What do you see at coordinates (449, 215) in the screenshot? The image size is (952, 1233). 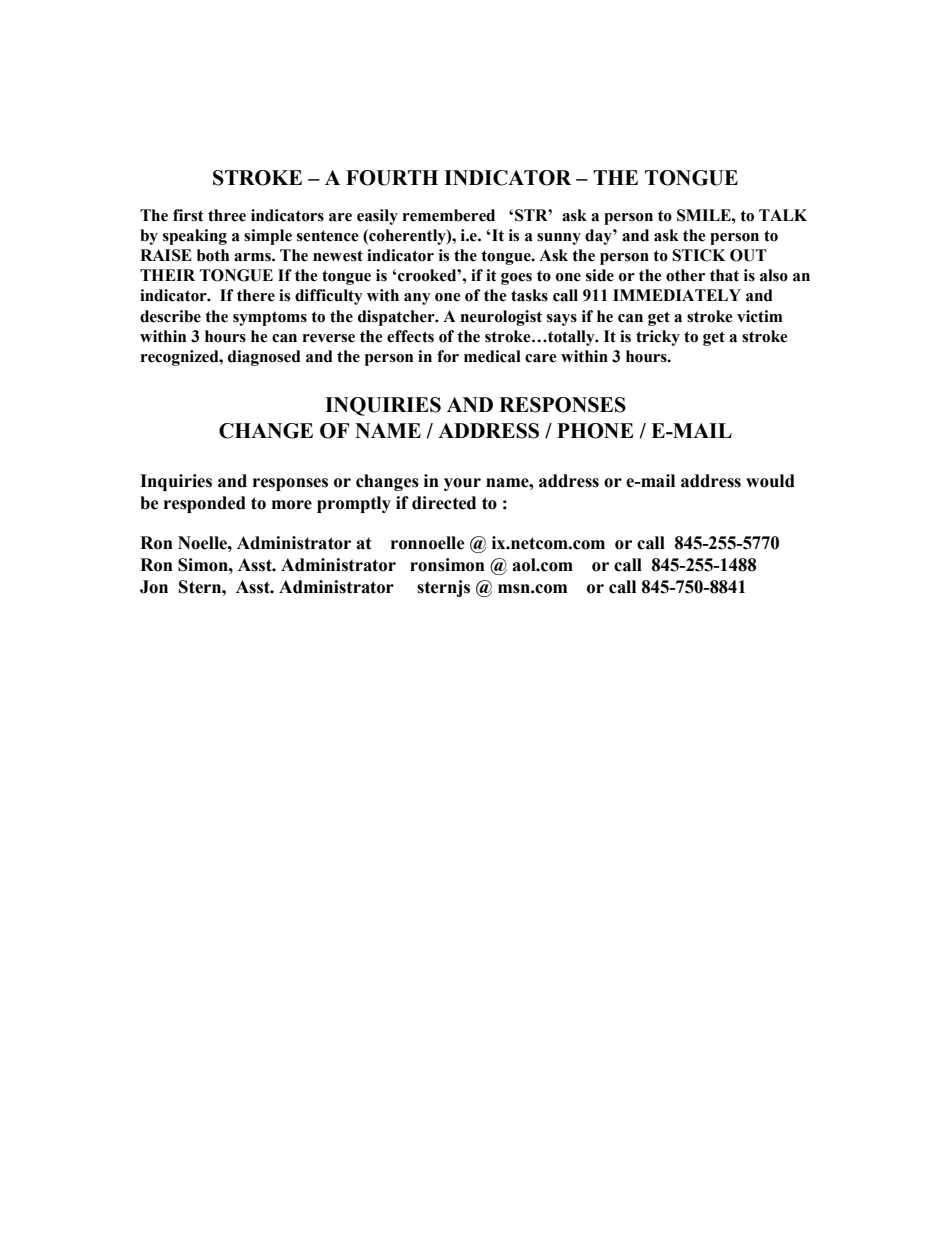 I see `remembered` at bounding box center [449, 215].
